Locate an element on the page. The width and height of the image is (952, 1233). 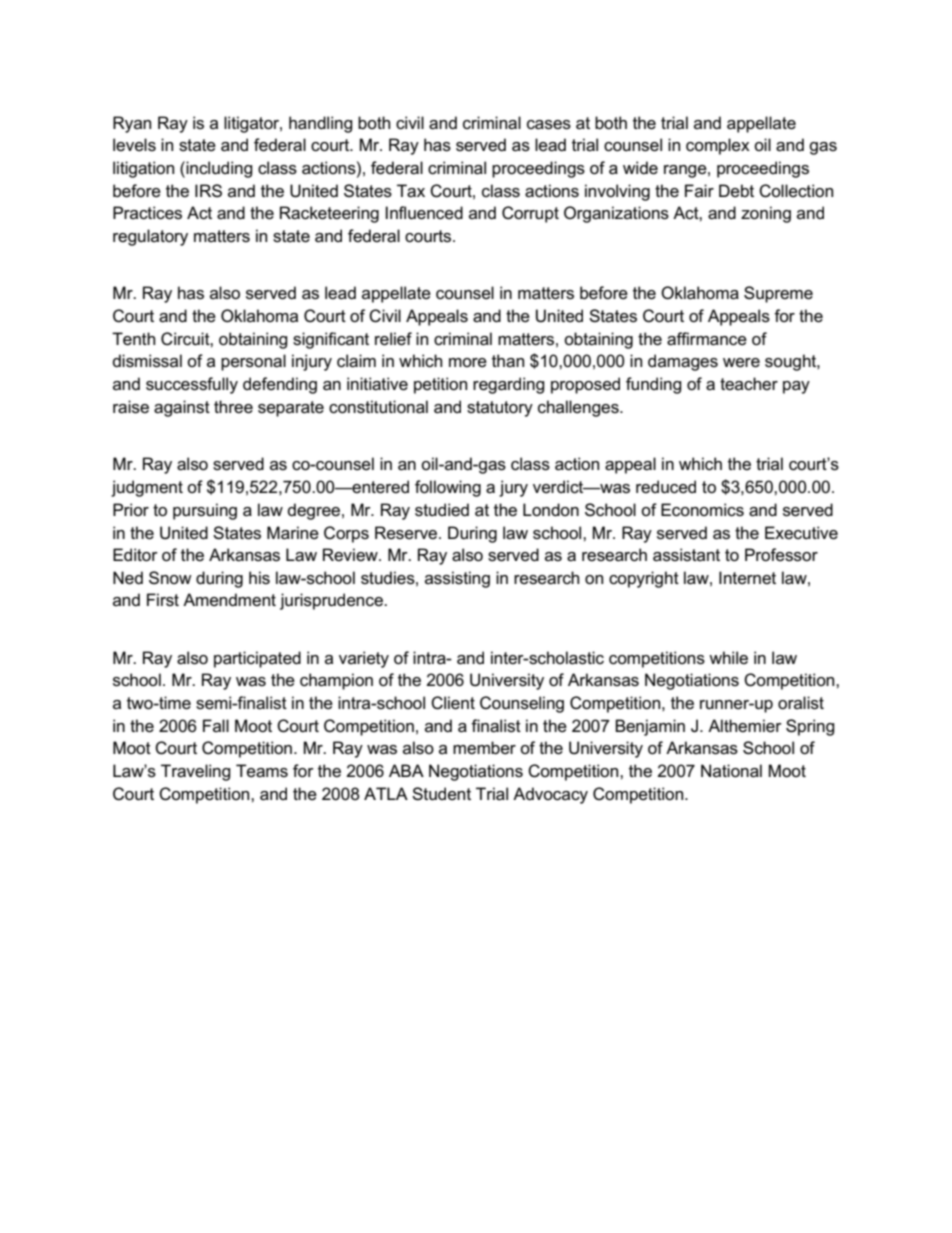
complex is located at coordinates (718, 146).
